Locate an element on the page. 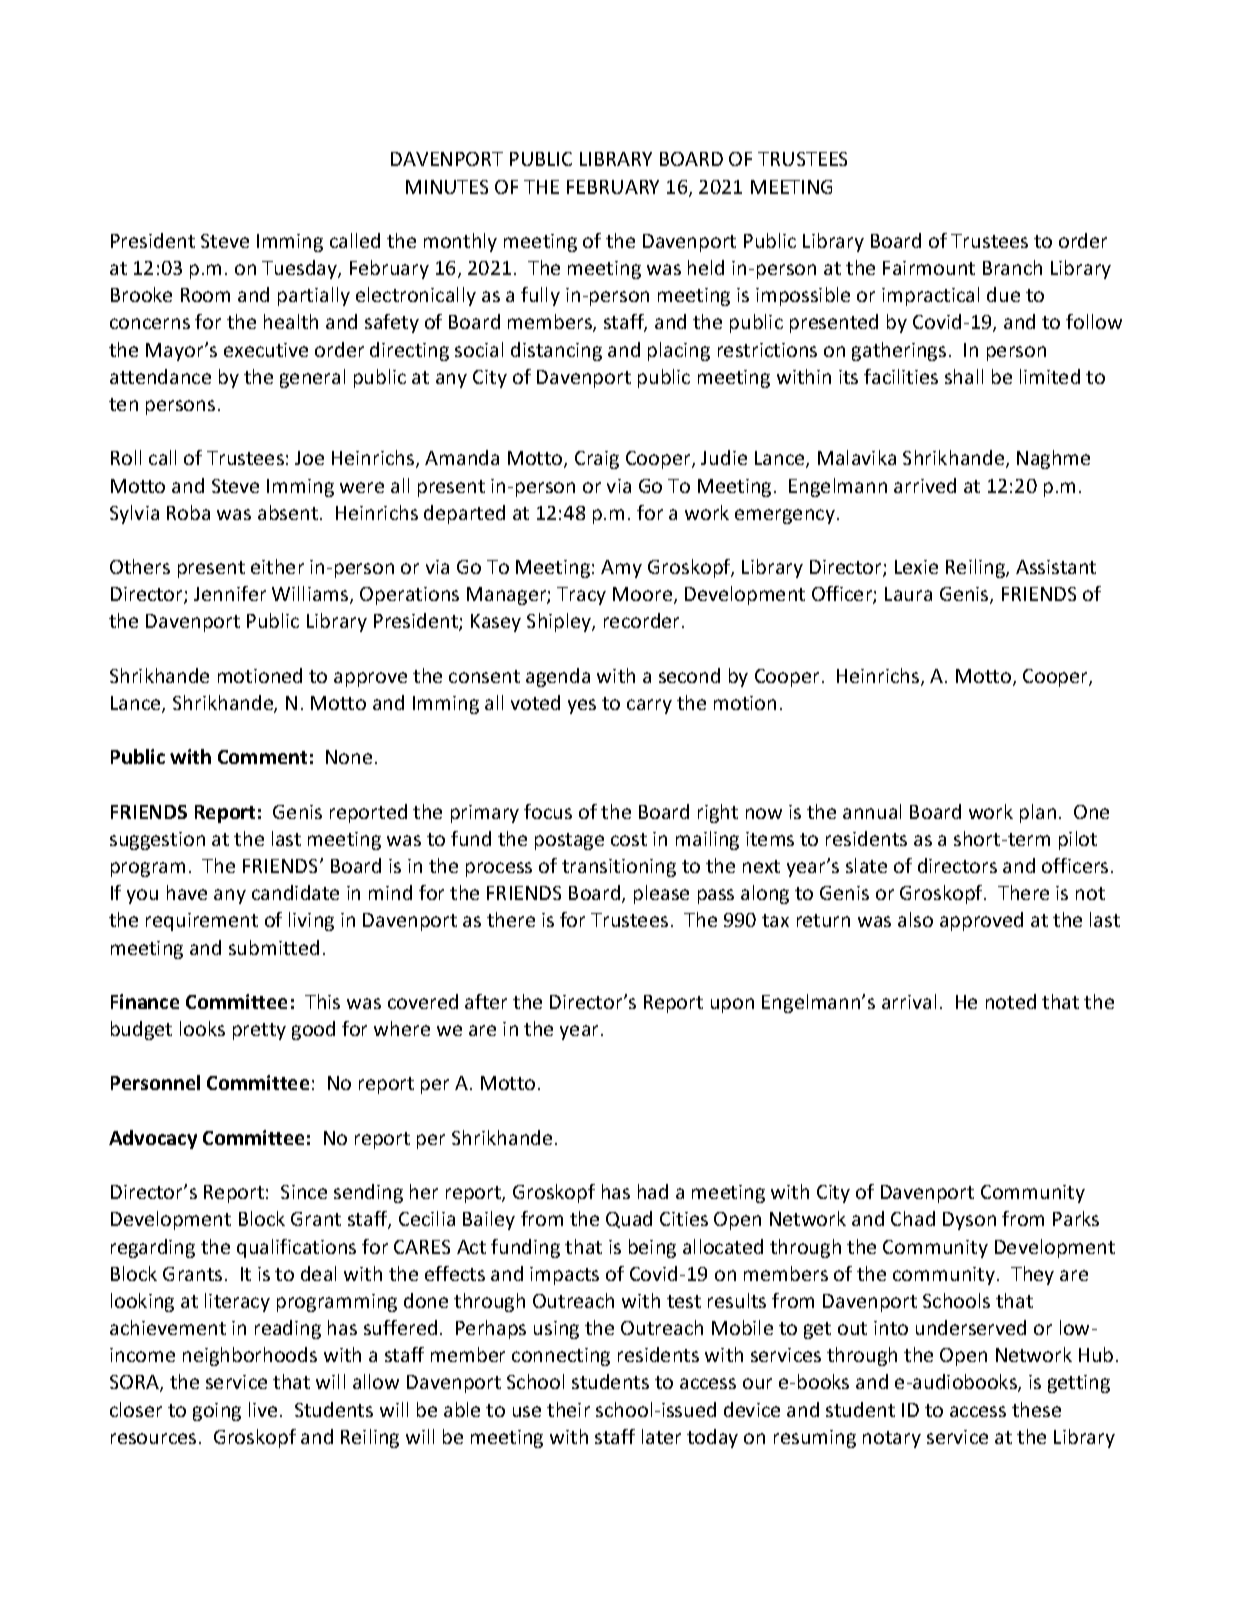 Image resolution: width=1239 pixels, height=1603 pixels. Comment is located at coordinates (262, 757).
